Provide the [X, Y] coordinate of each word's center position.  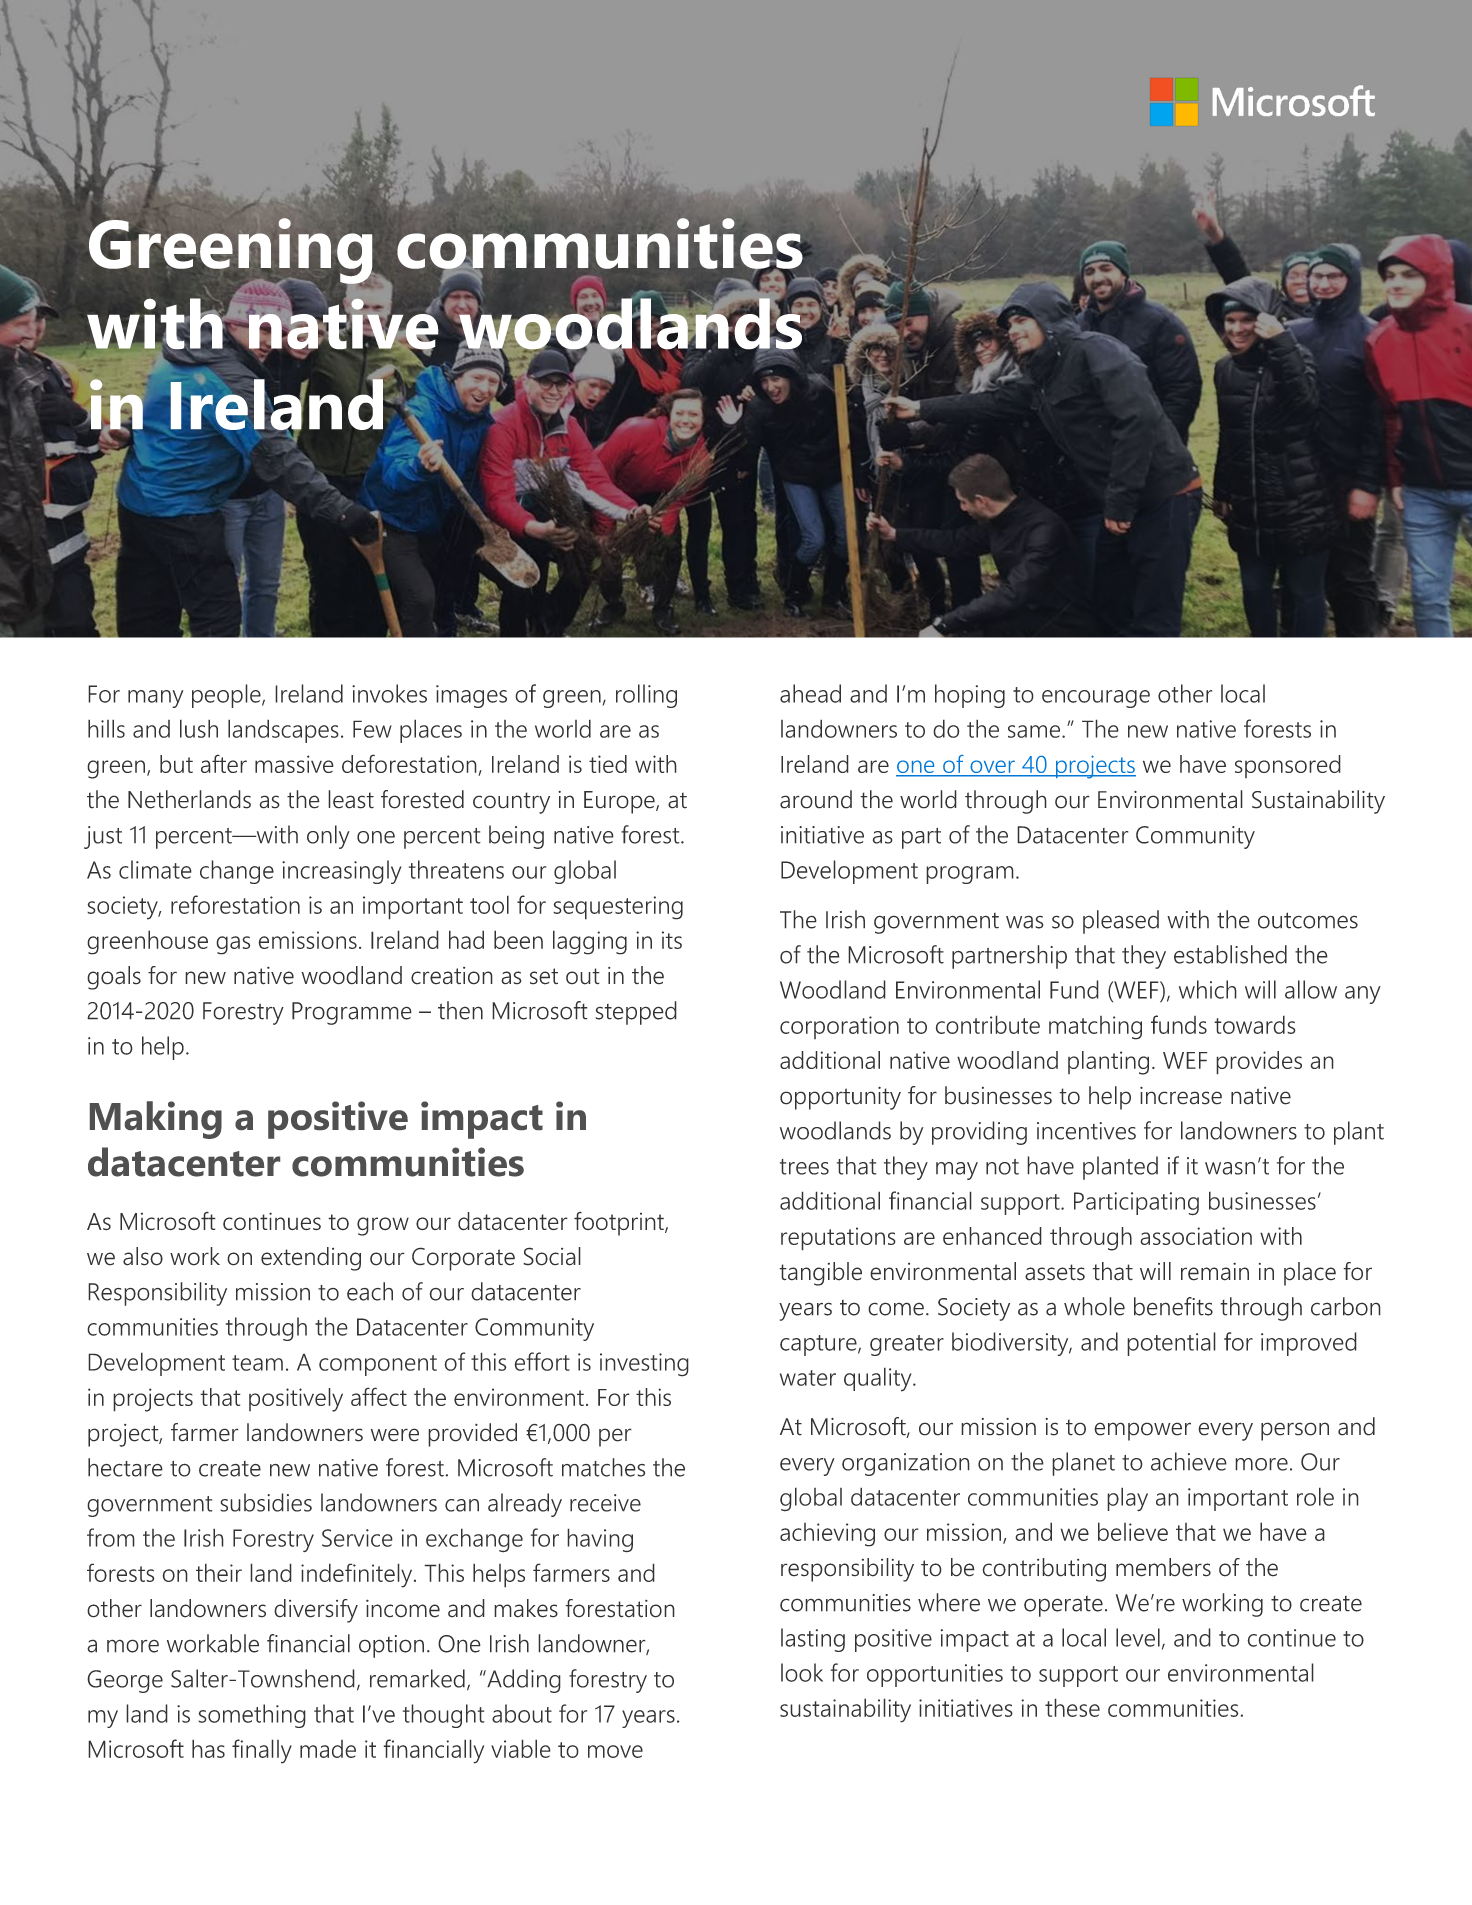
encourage [1096, 699]
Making [156, 1120]
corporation [839, 1027]
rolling [646, 696]
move [615, 1751]
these [1072, 1707]
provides [1259, 1063]
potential [1171, 1344]
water [808, 1378]
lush [199, 728]
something [252, 1716]
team [257, 1363]
